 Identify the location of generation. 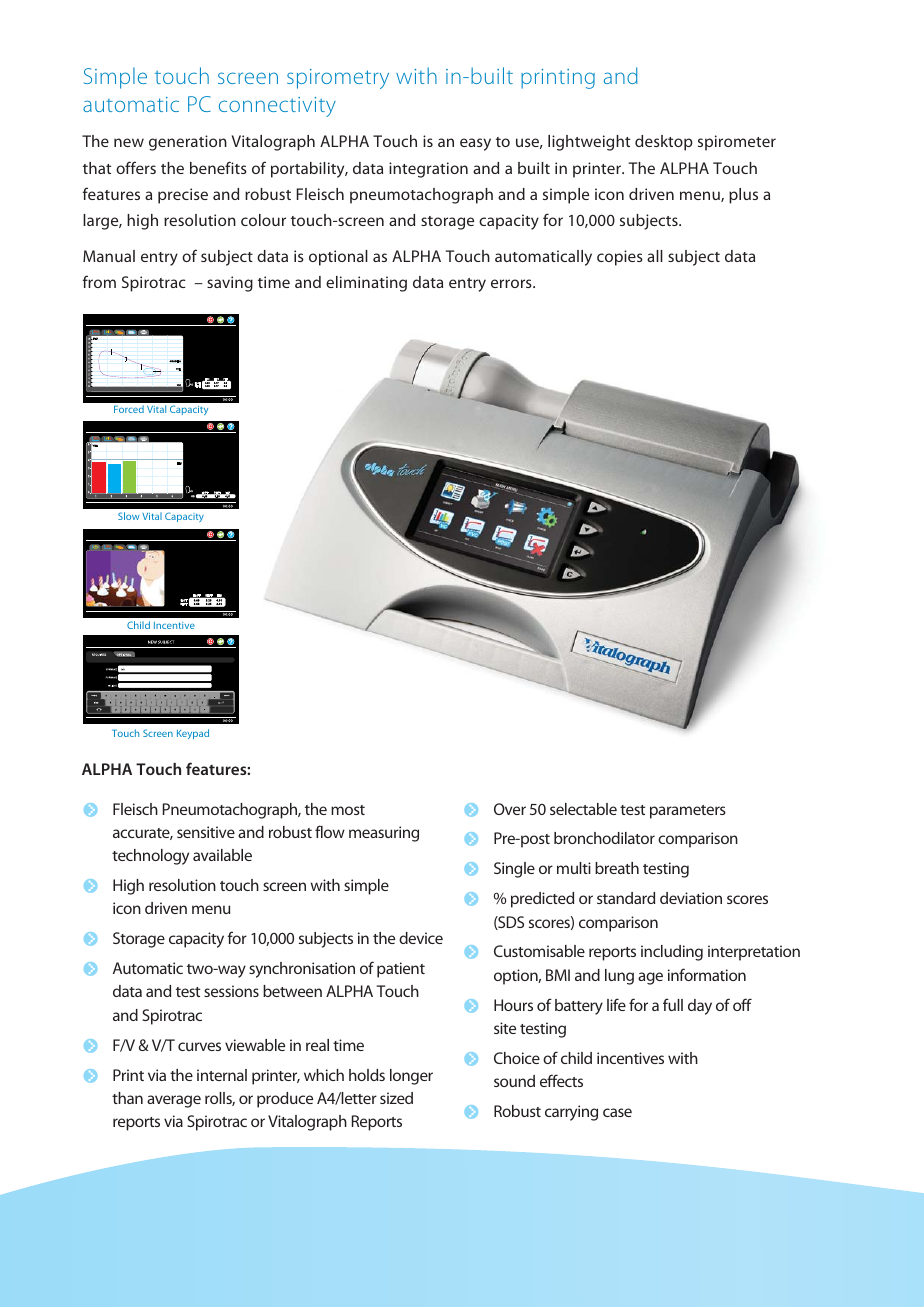
(188, 143).
